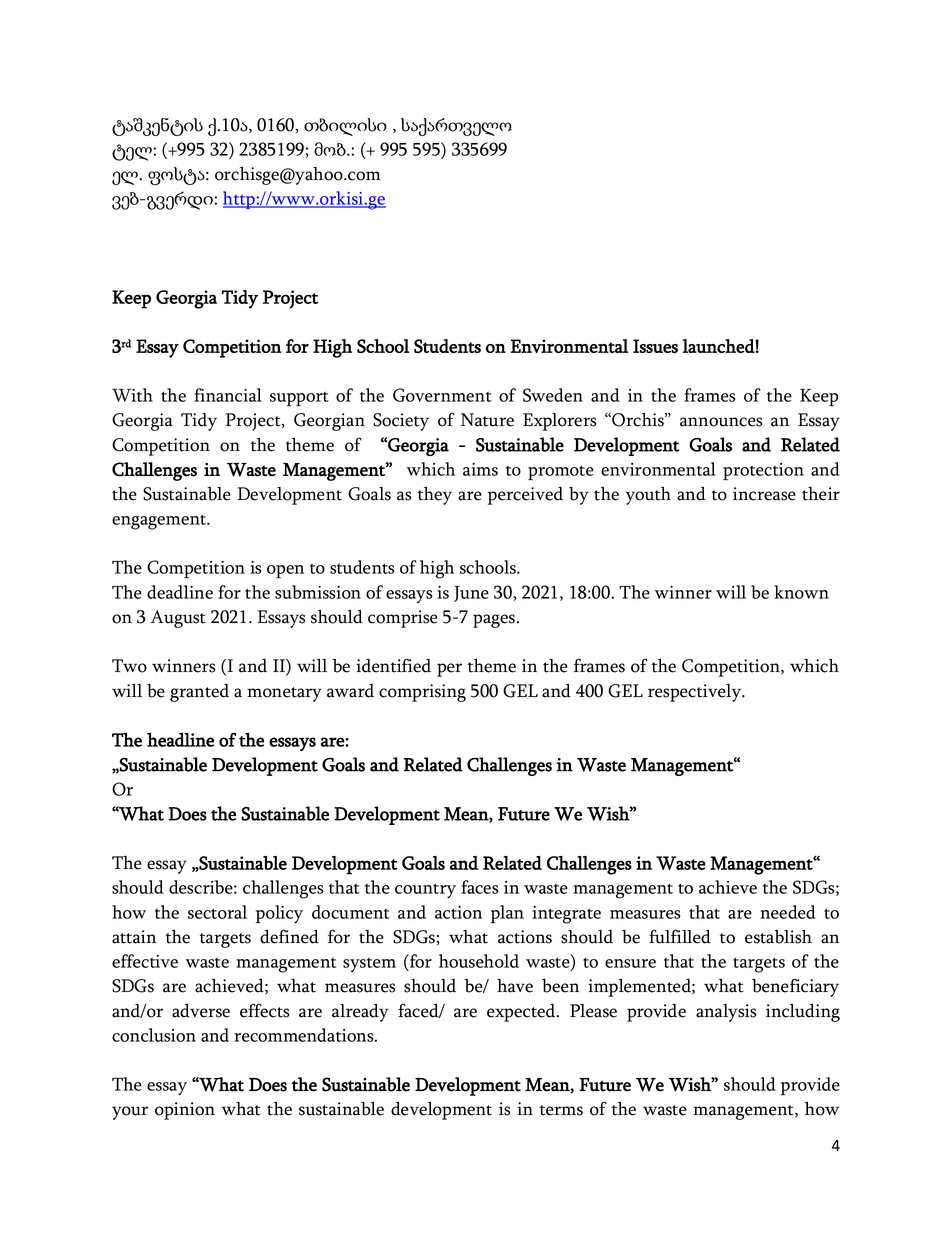 This image has width=952, height=1233. Describe the element at coordinates (217, 912) in the image. I see `sectoral` at that location.
